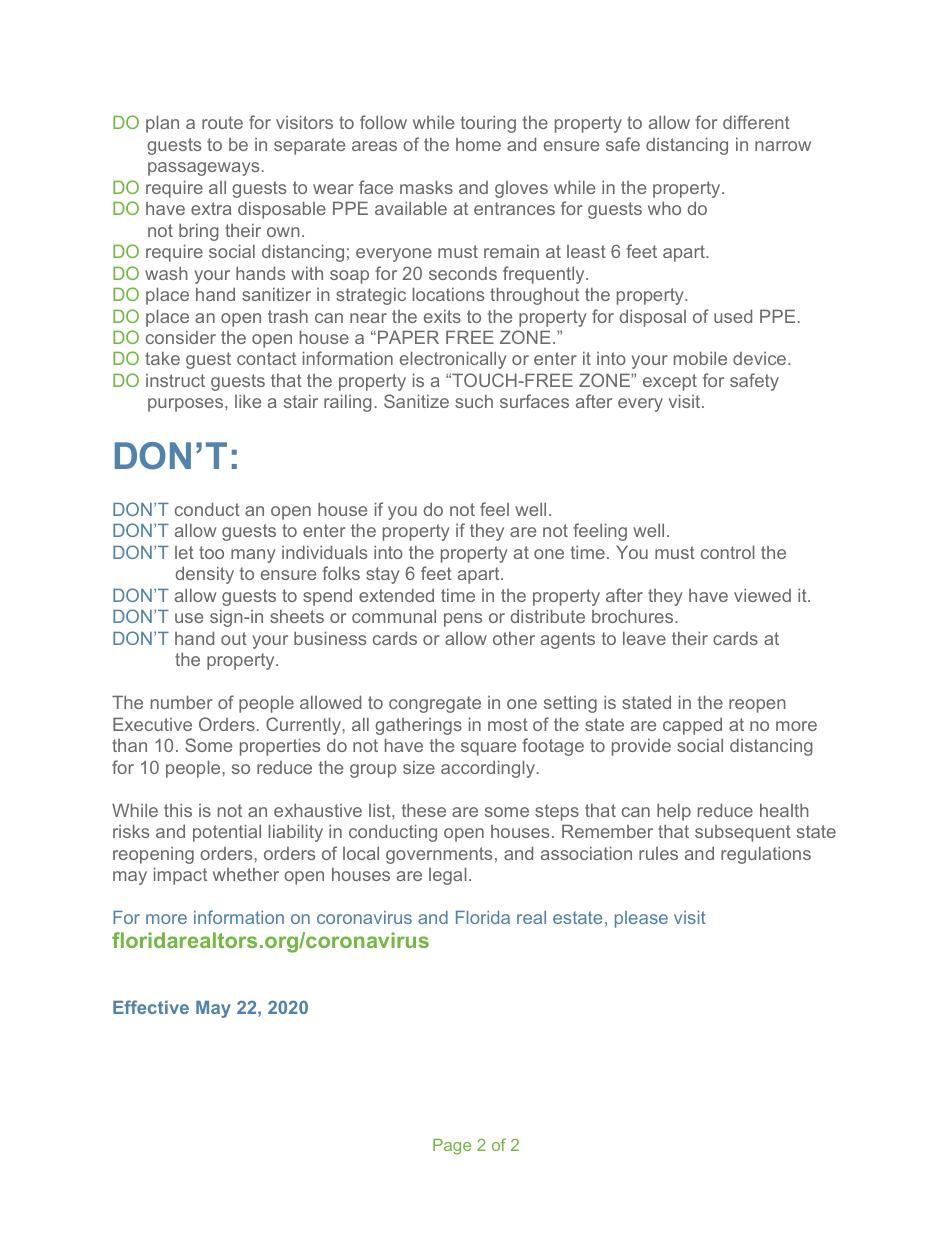  What do you see at coordinates (478, 144) in the image?
I see `home` at bounding box center [478, 144].
